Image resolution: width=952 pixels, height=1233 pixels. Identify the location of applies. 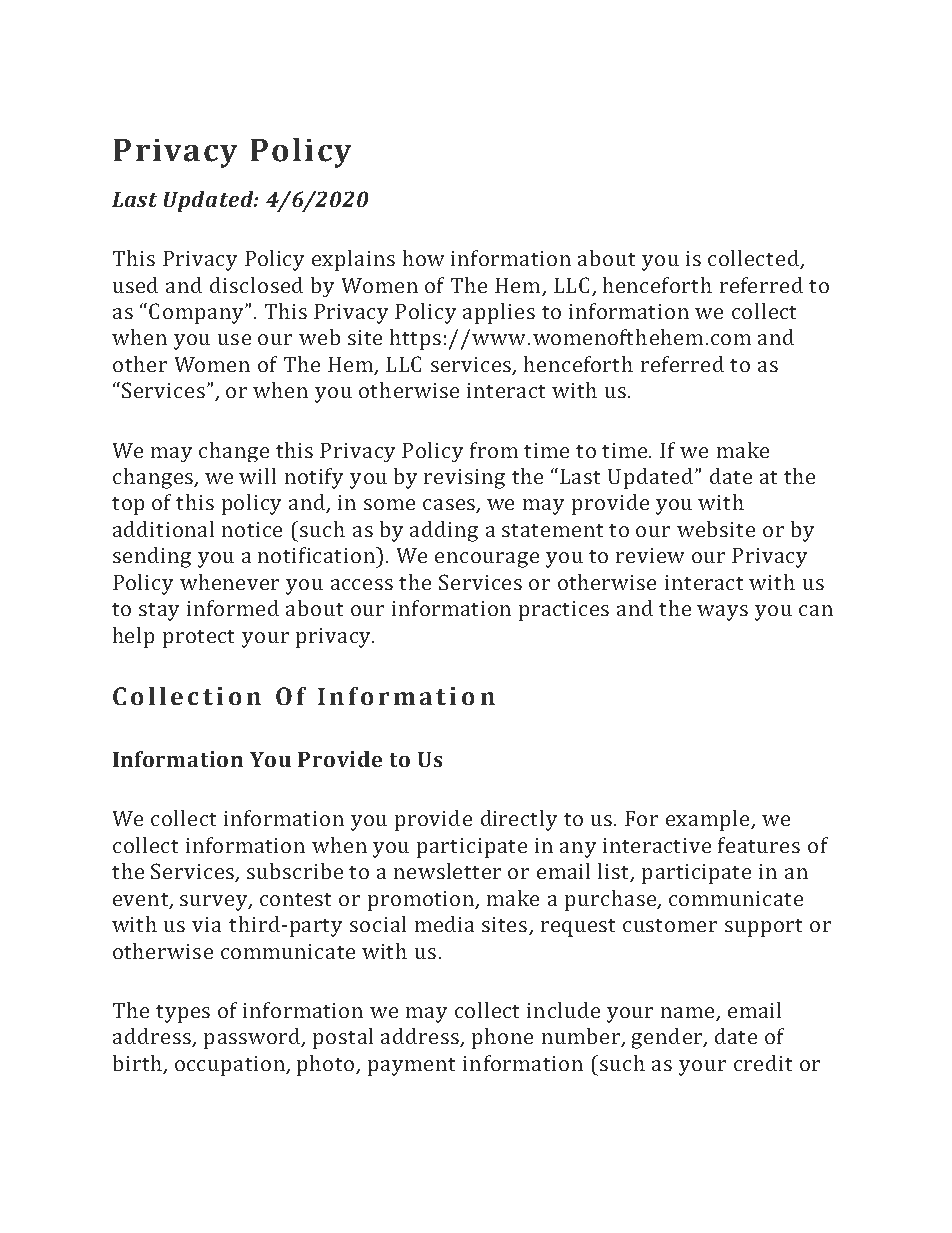
(499, 313).
